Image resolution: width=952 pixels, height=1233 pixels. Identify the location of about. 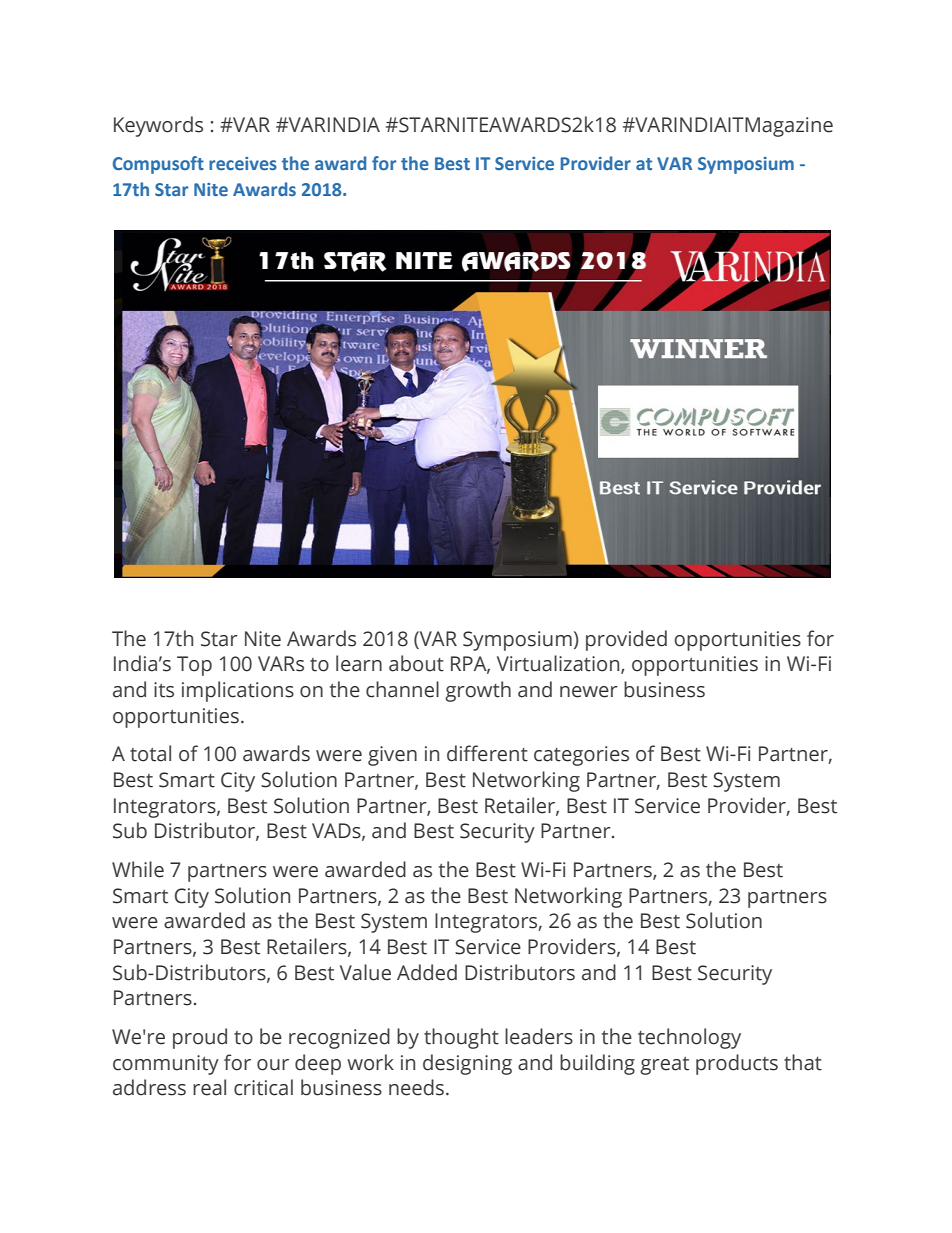
(416, 663).
